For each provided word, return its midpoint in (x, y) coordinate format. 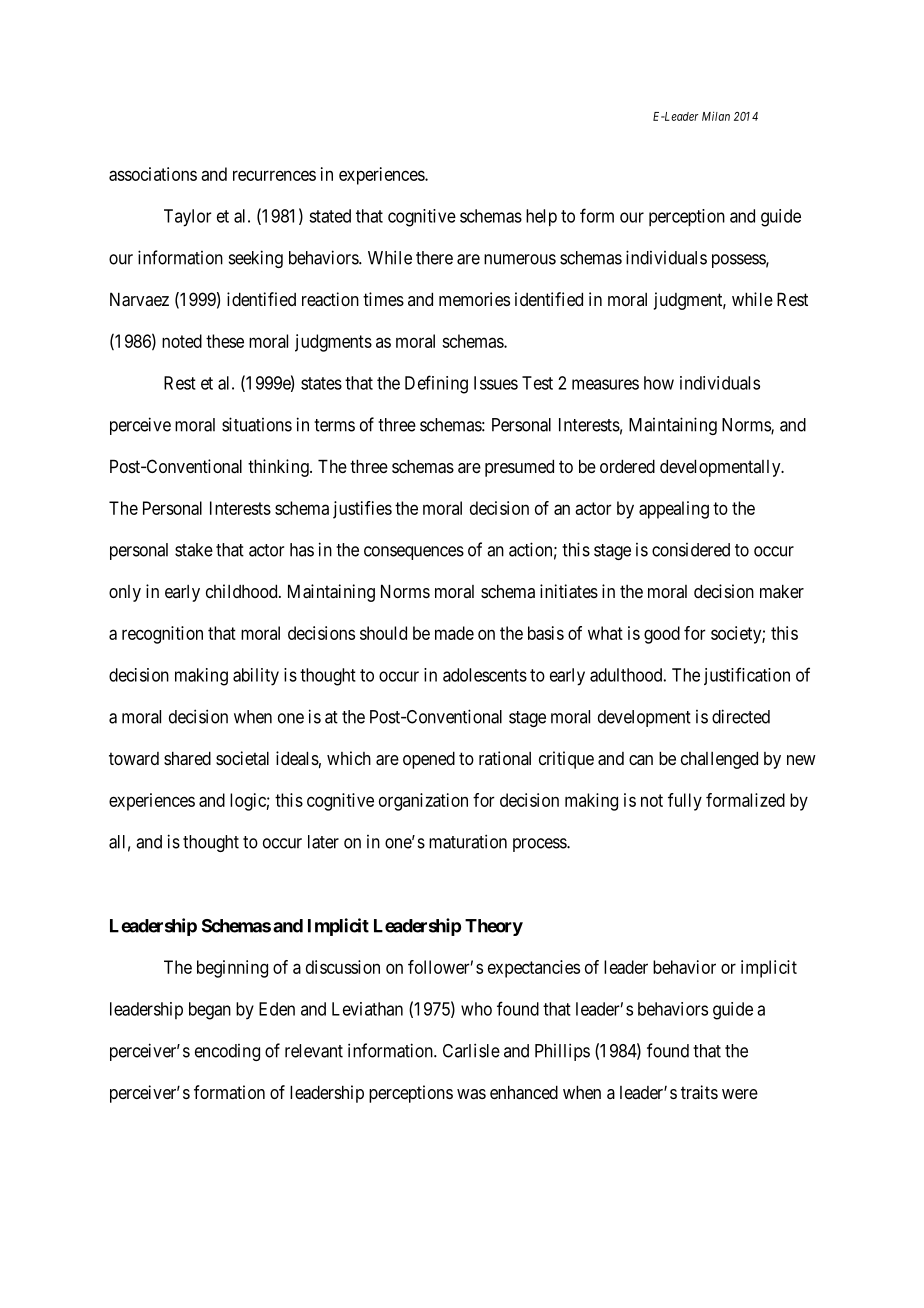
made (454, 633)
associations (153, 174)
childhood (243, 591)
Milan (716, 116)
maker (782, 591)
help (541, 218)
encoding (227, 1052)
